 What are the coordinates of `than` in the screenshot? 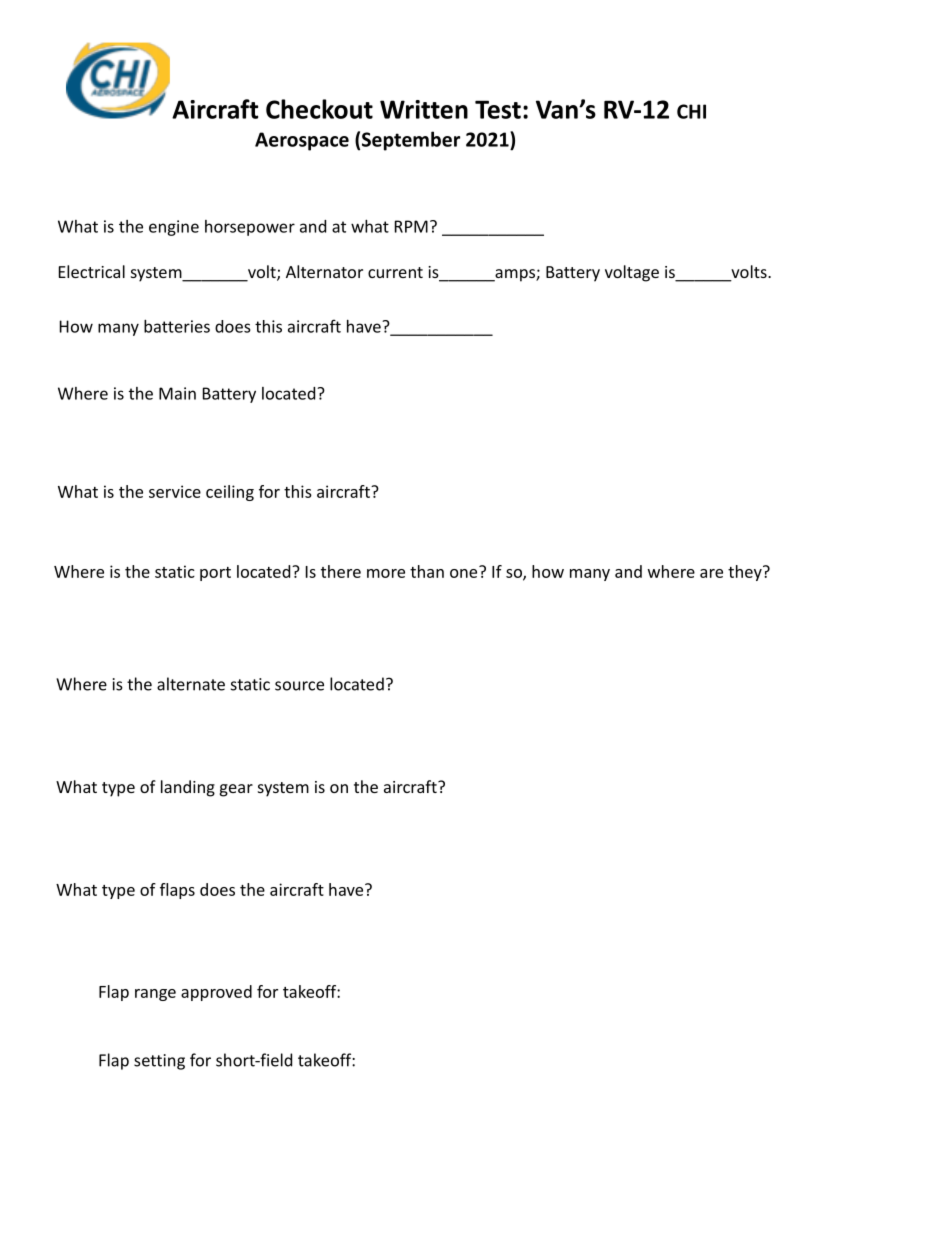 It's located at (427, 571).
